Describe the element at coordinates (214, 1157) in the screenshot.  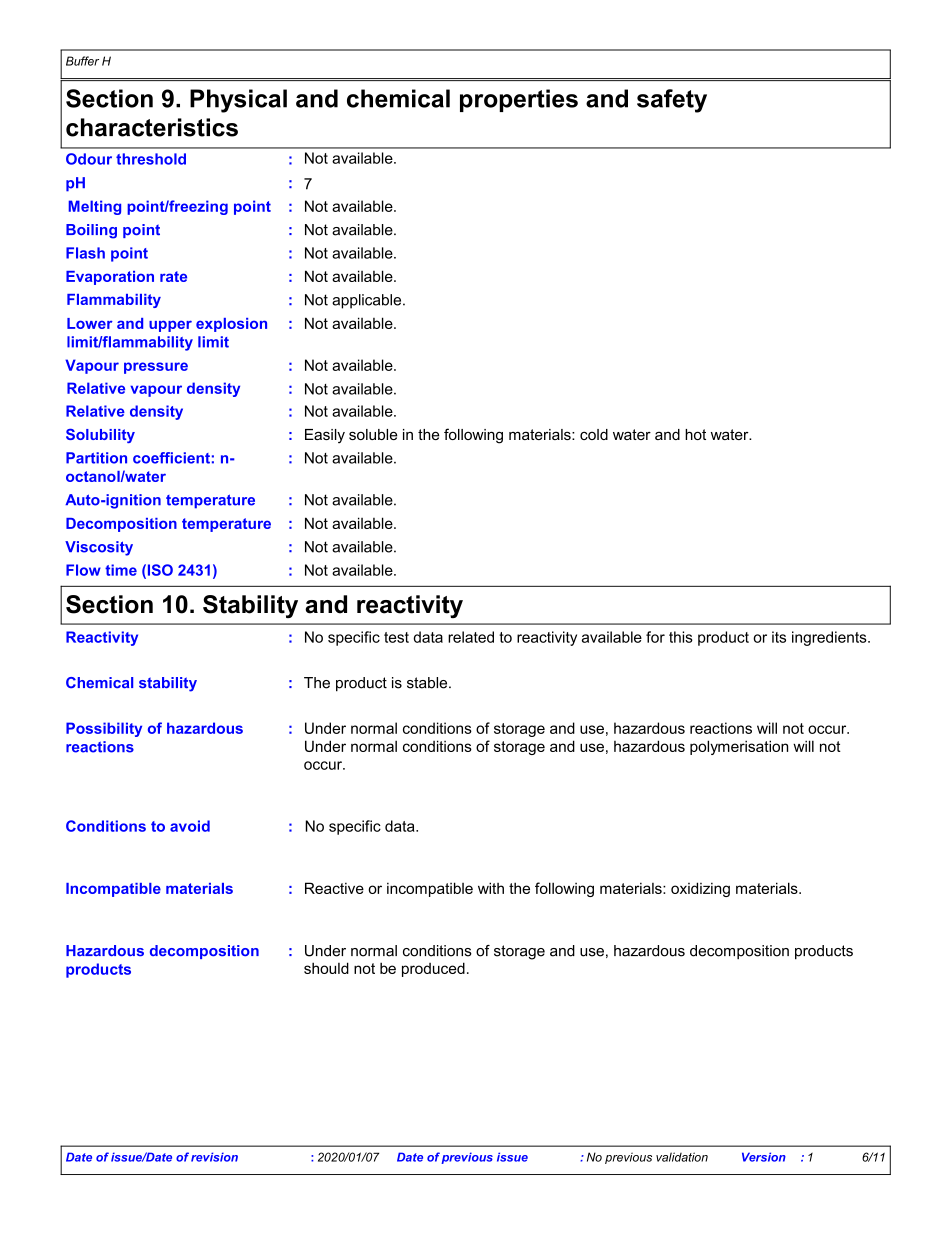
I see `revision` at that location.
